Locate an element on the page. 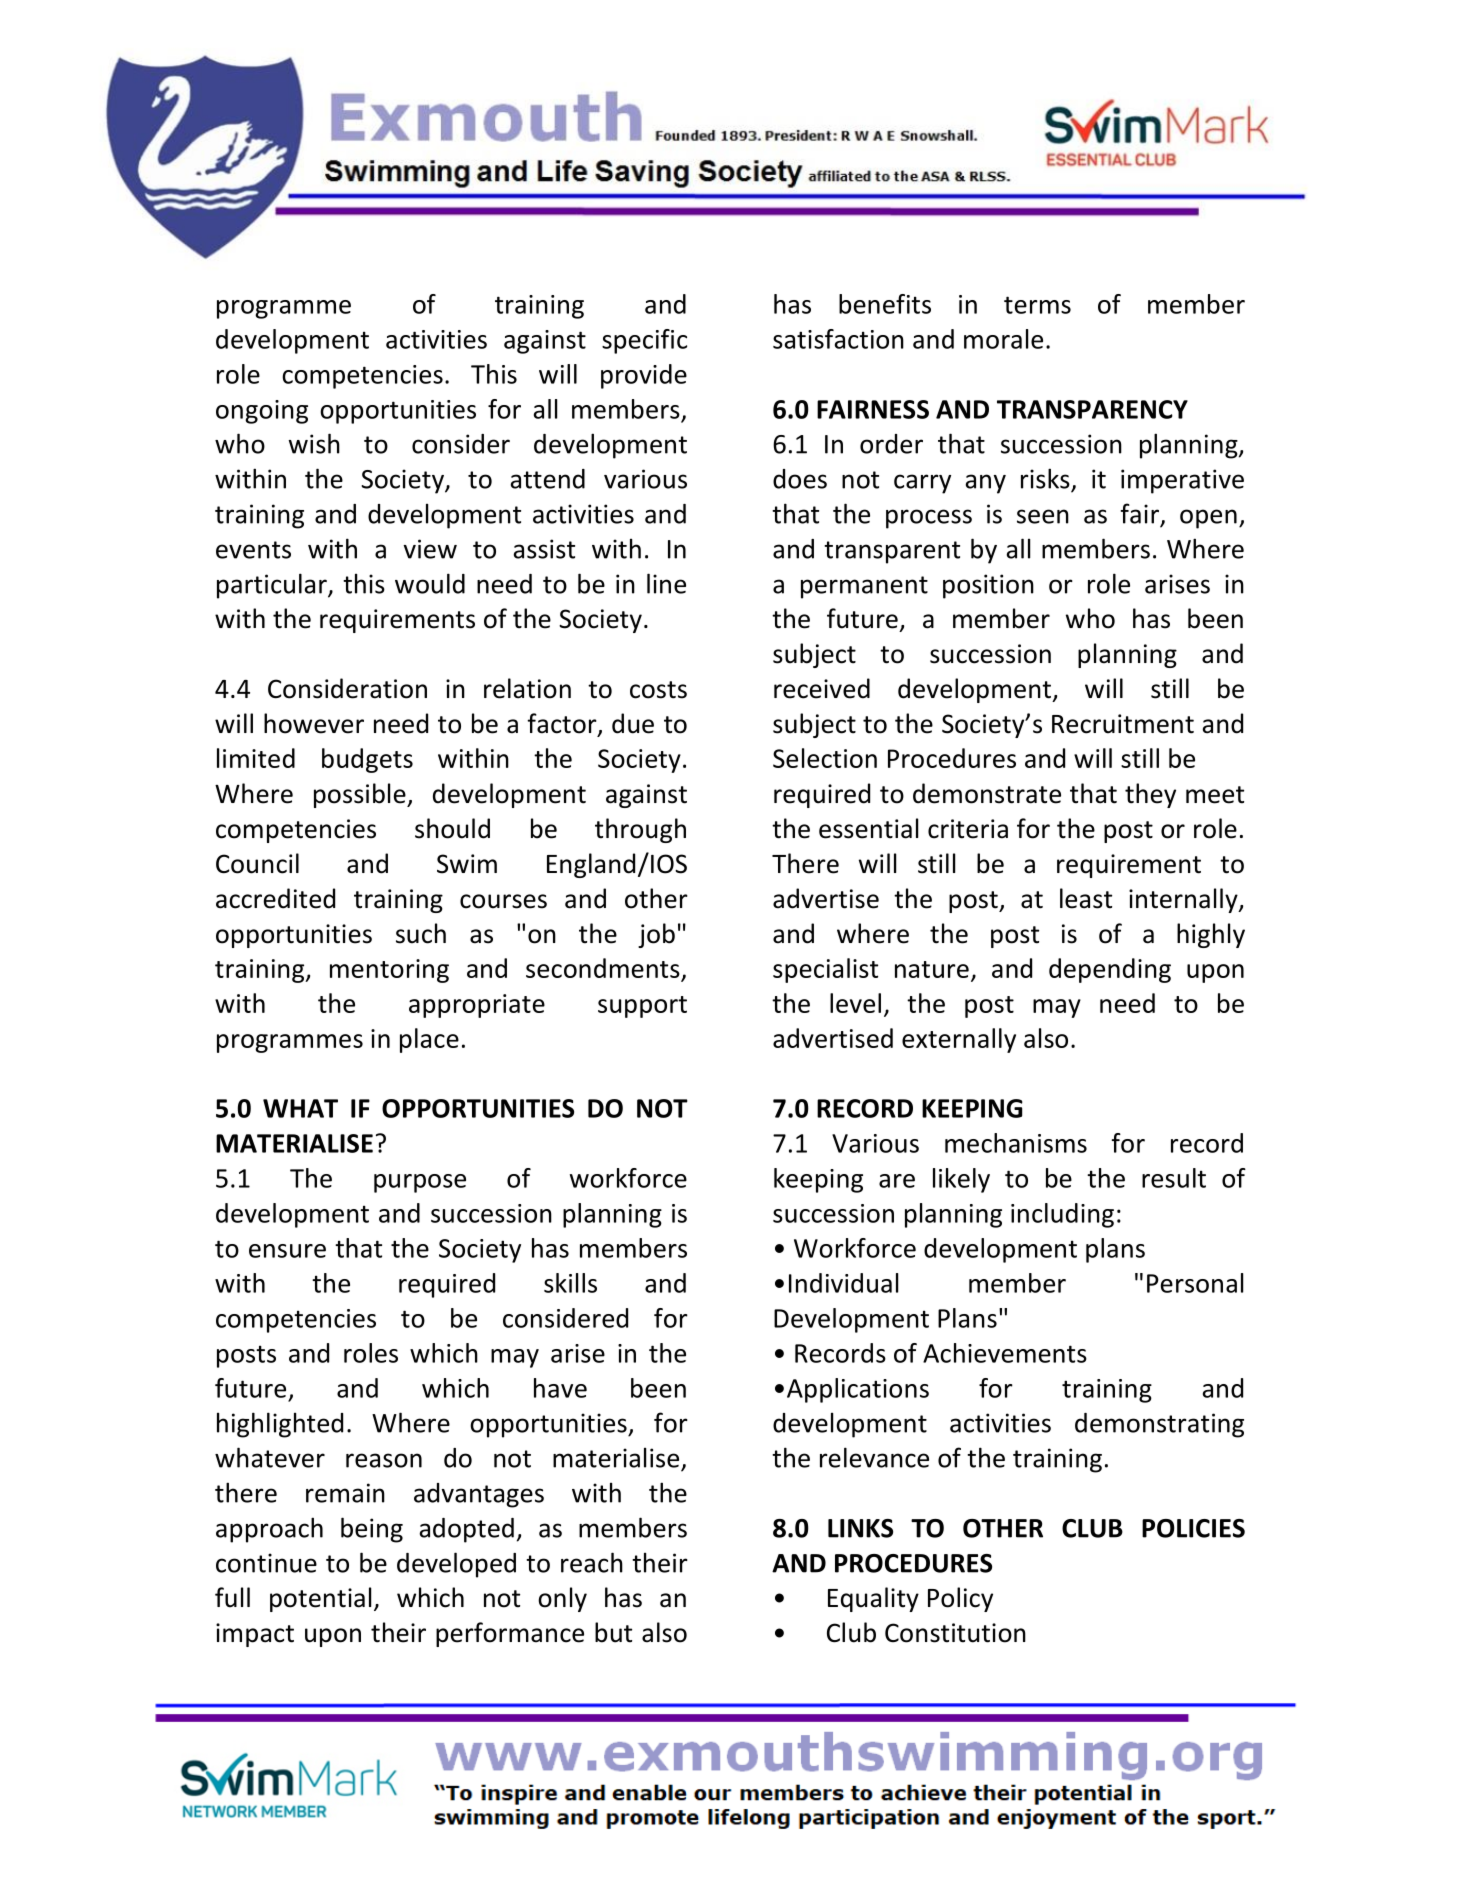 This document has width=1460, height=1890. specific is located at coordinates (644, 341).
